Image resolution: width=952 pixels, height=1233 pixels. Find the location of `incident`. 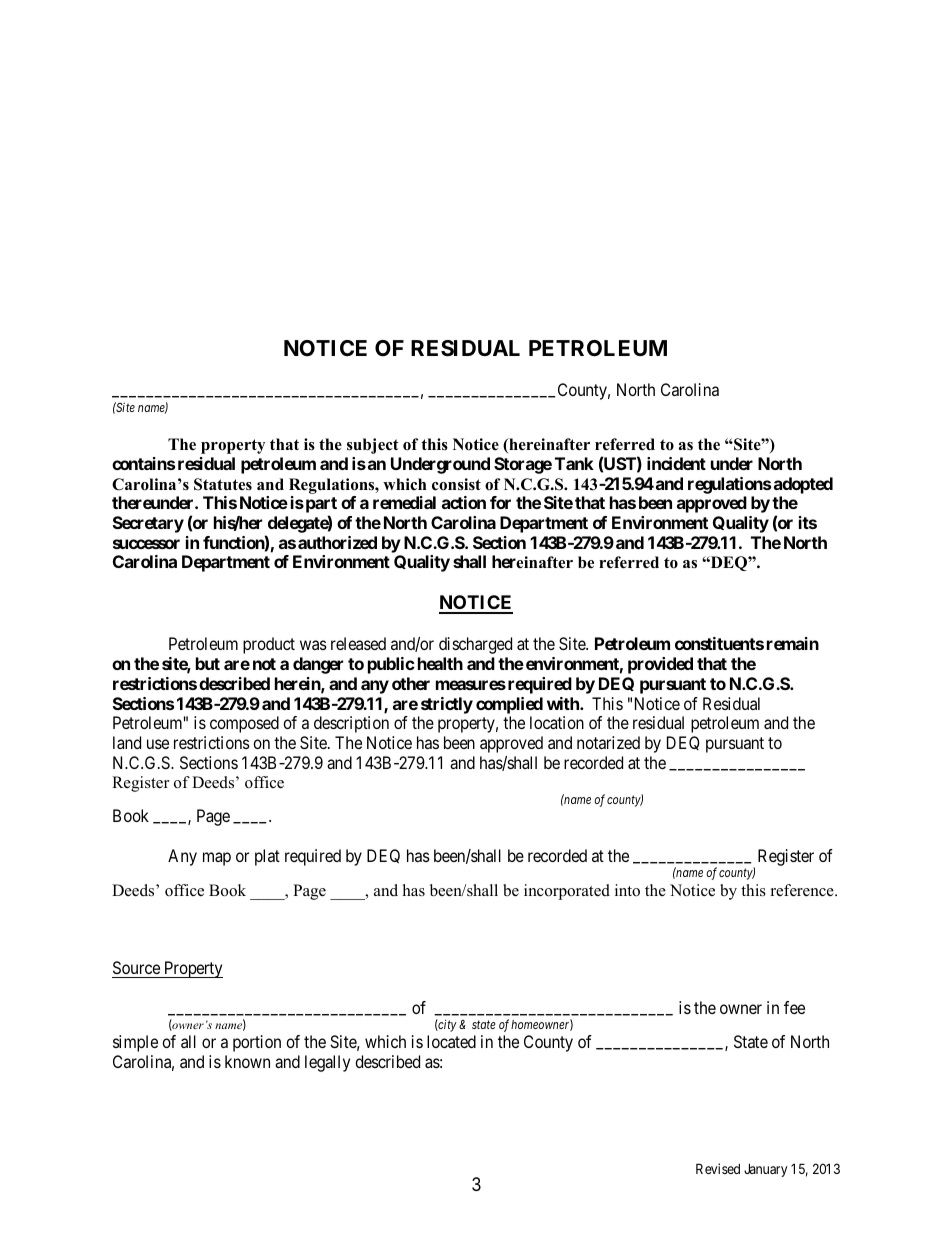

incident is located at coordinates (676, 463).
